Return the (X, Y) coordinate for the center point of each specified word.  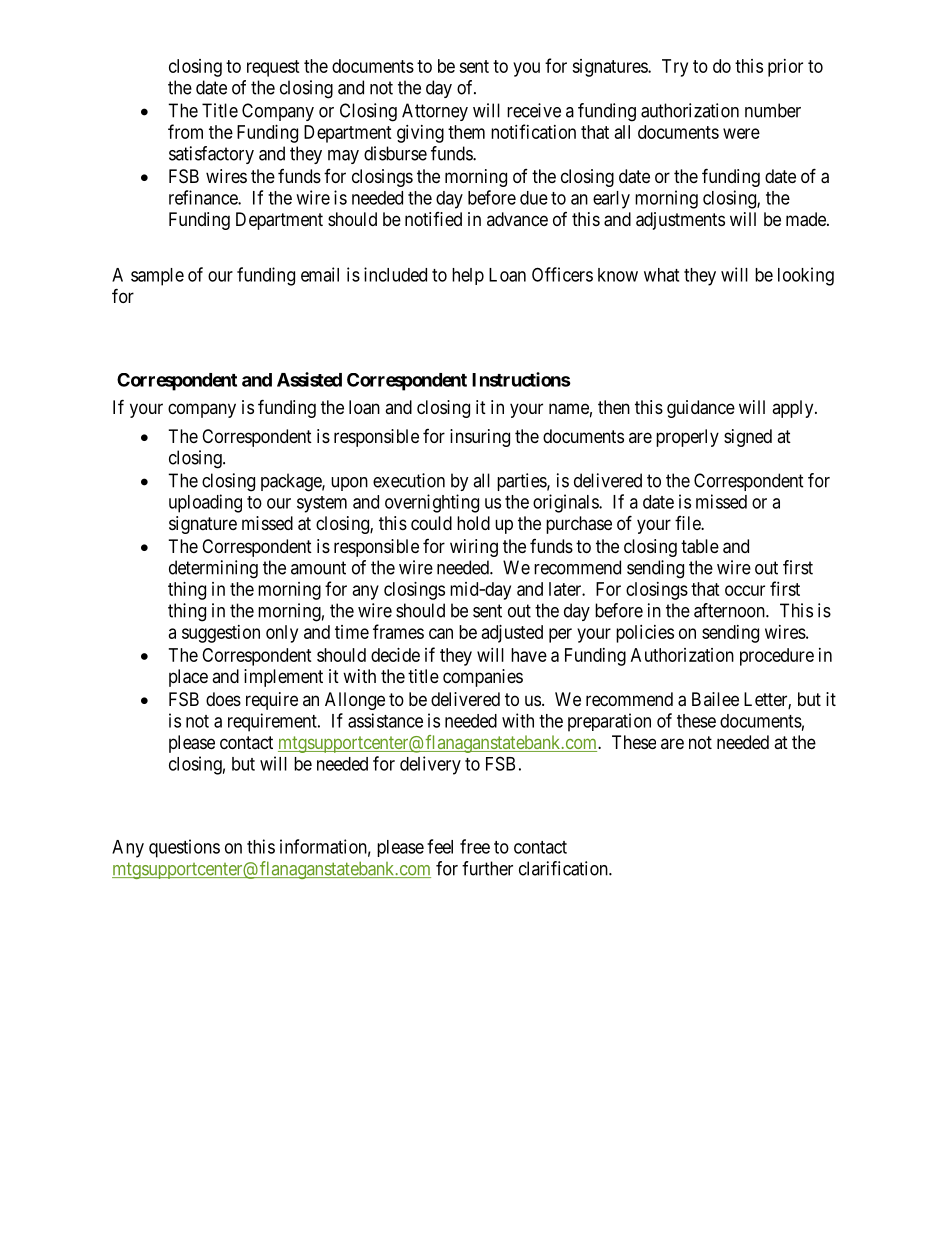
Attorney (435, 112)
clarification (564, 868)
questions (184, 848)
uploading (205, 503)
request (273, 68)
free (475, 846)
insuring (480, 438)
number (773, 110)
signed (748, 438)
